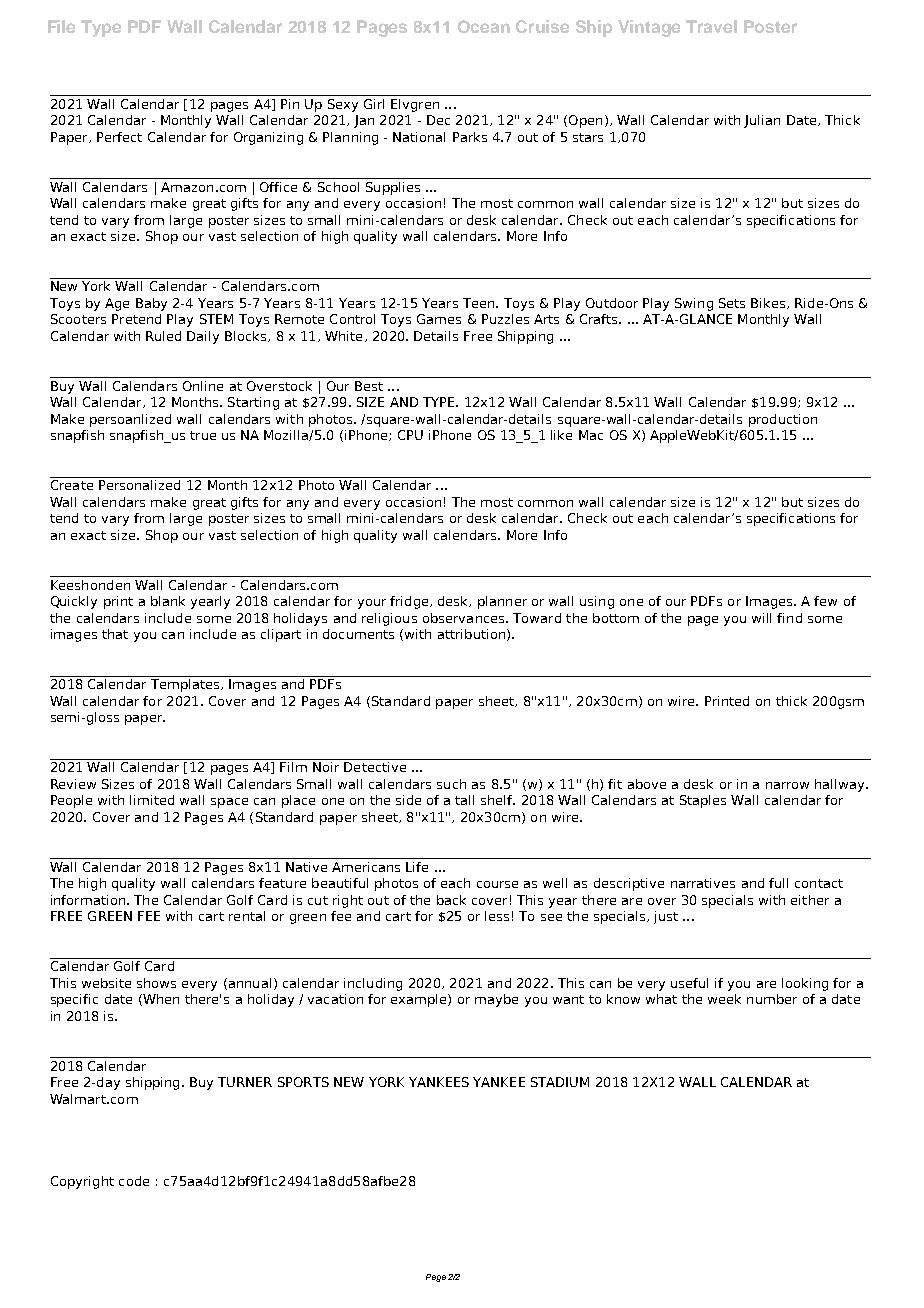 This screenshot has height=1308, width=924. I want to click on such, so click(451, 784).
